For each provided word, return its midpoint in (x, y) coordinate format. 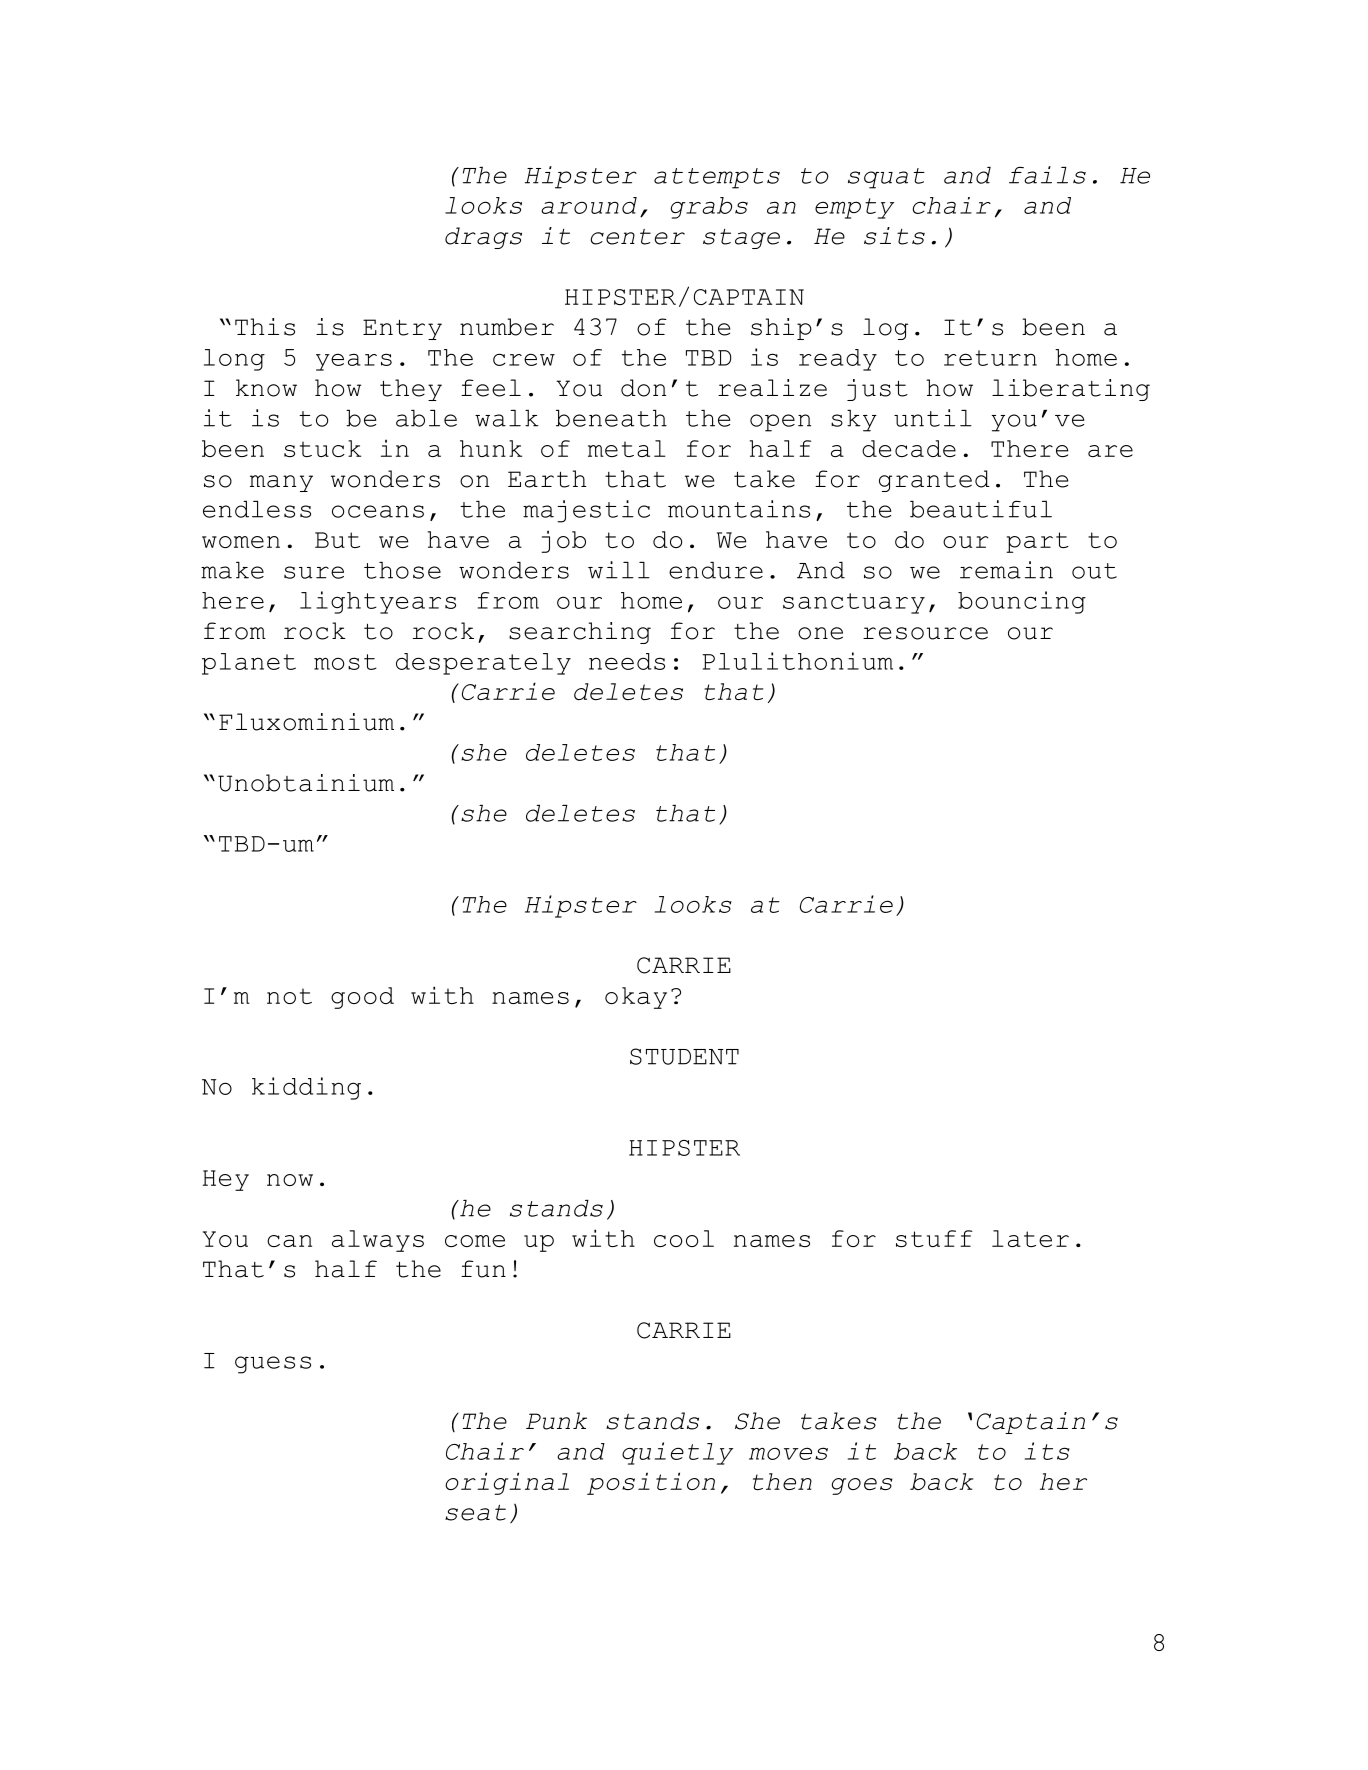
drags (483, 238)
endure (716, 570)
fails (1047, 175)
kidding (306, 1088)
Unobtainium (306, 783)
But (337, 540)
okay (636, 998)
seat (475, 1513)
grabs (709, 208)
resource (925, 633)
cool (684, 1238)
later (1030, 1238)
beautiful (981, 509)
